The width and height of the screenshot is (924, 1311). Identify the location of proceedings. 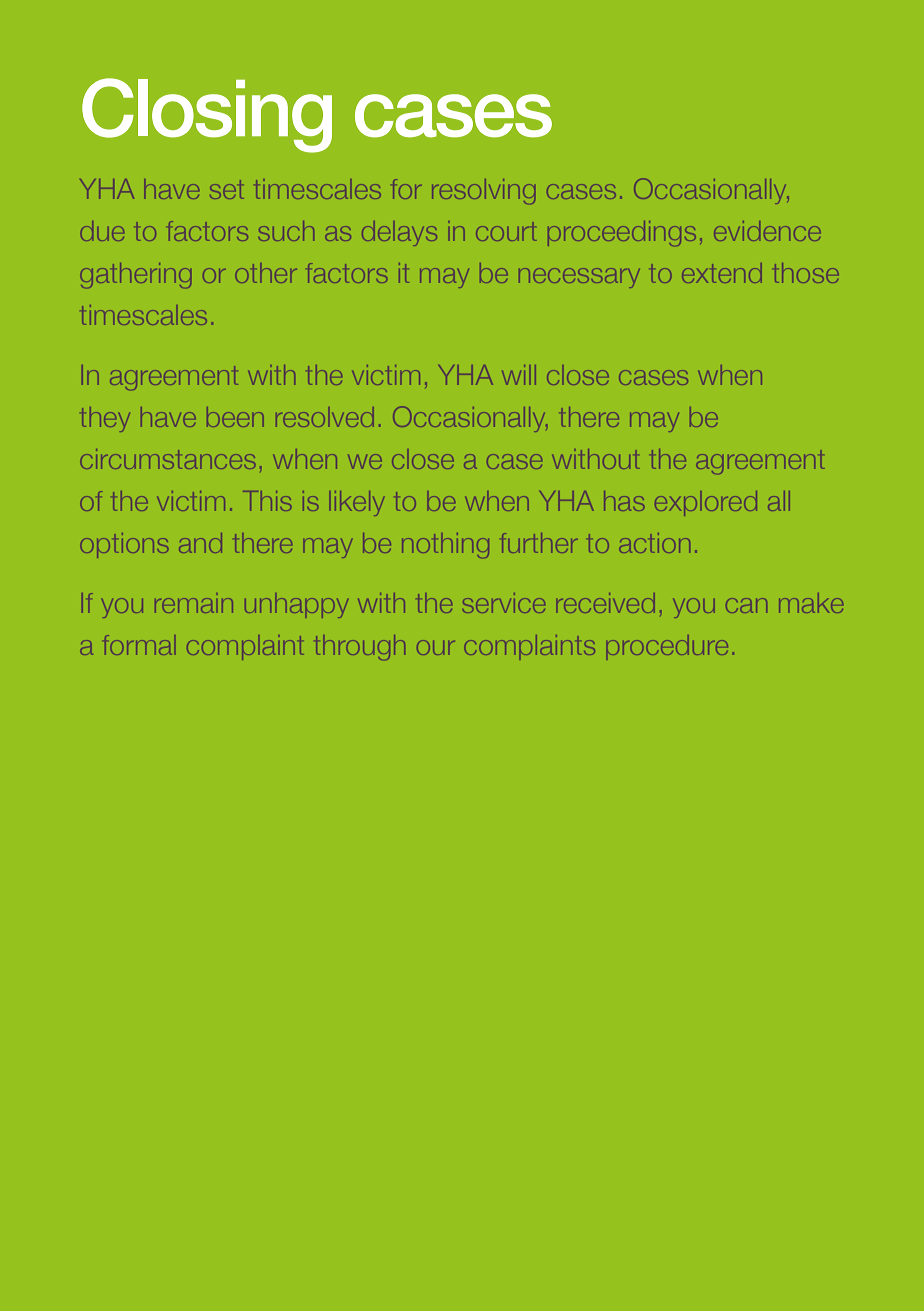
(622, 233).
